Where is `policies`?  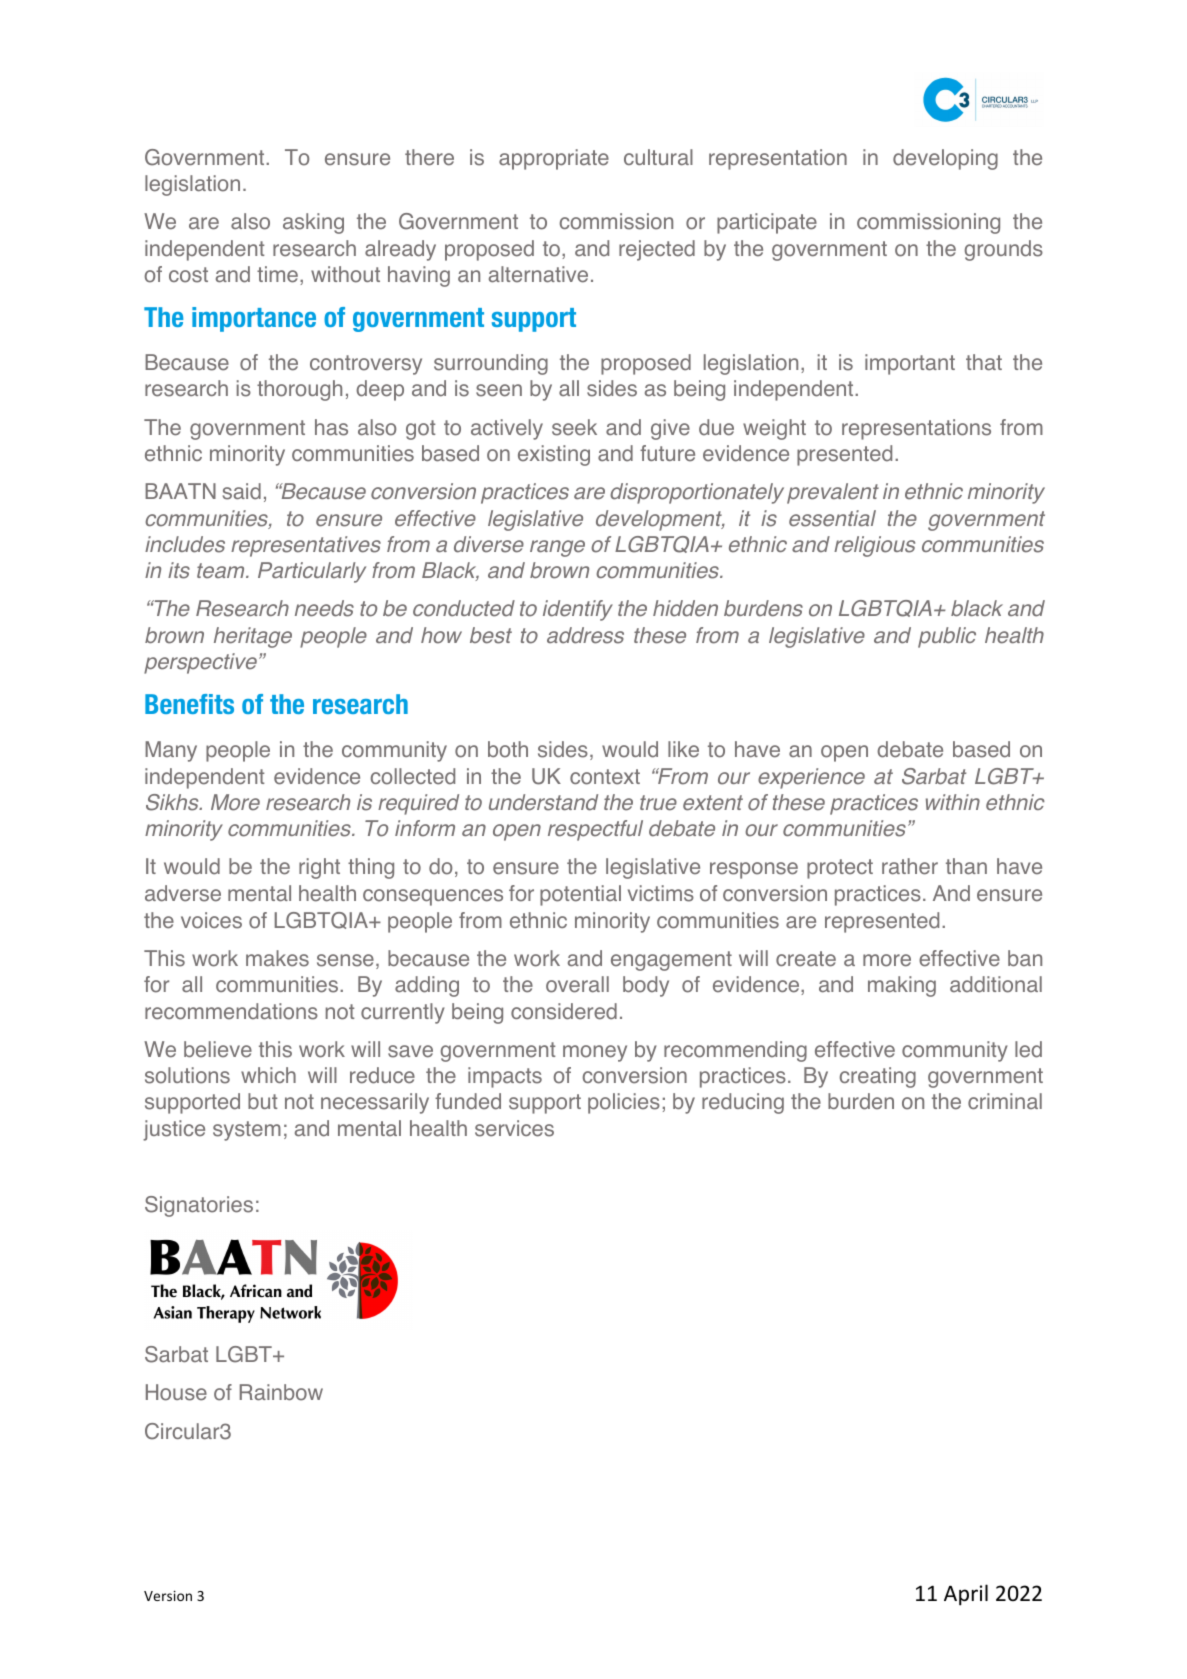 policies is located at coordinates (624, 1103).
